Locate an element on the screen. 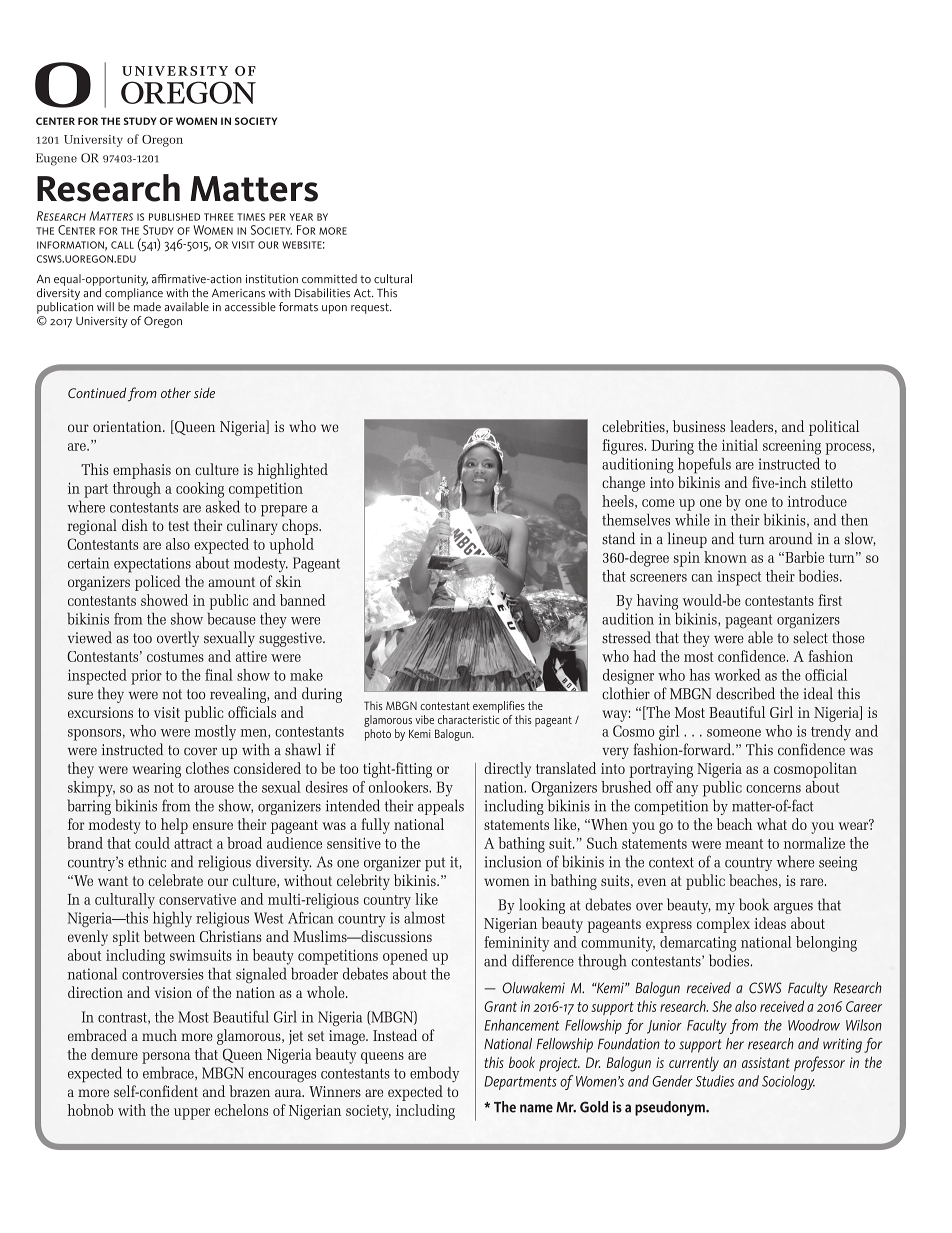  concerns is located at coordinates (773, 789).
